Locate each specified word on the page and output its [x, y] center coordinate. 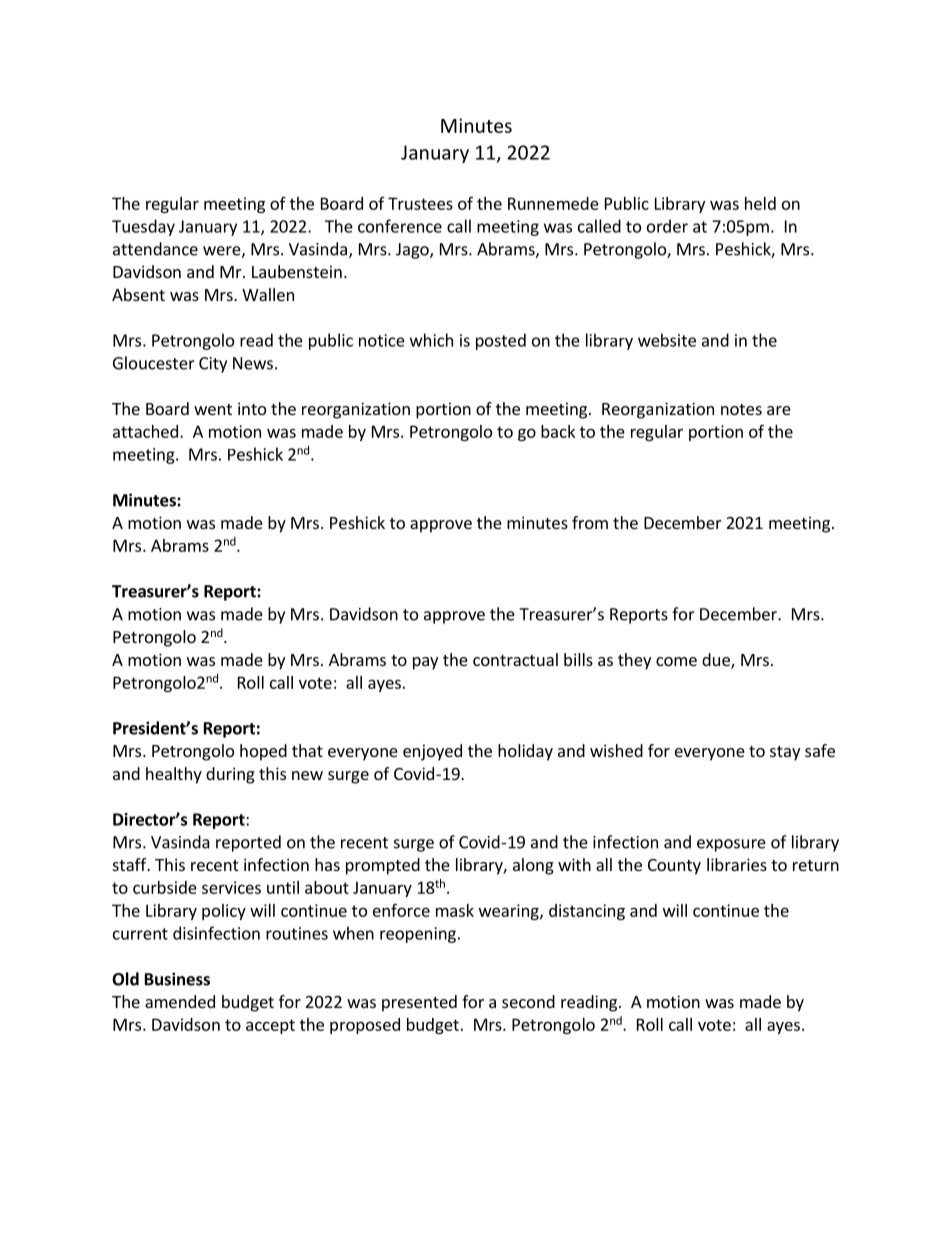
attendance [155, 249]
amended [180, 1001]
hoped [263, 752]
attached [145, 431]
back [558, 431]
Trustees [420, 203]
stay [785, 753]
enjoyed [432, 752]
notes [741, 409]
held [760, 203]
